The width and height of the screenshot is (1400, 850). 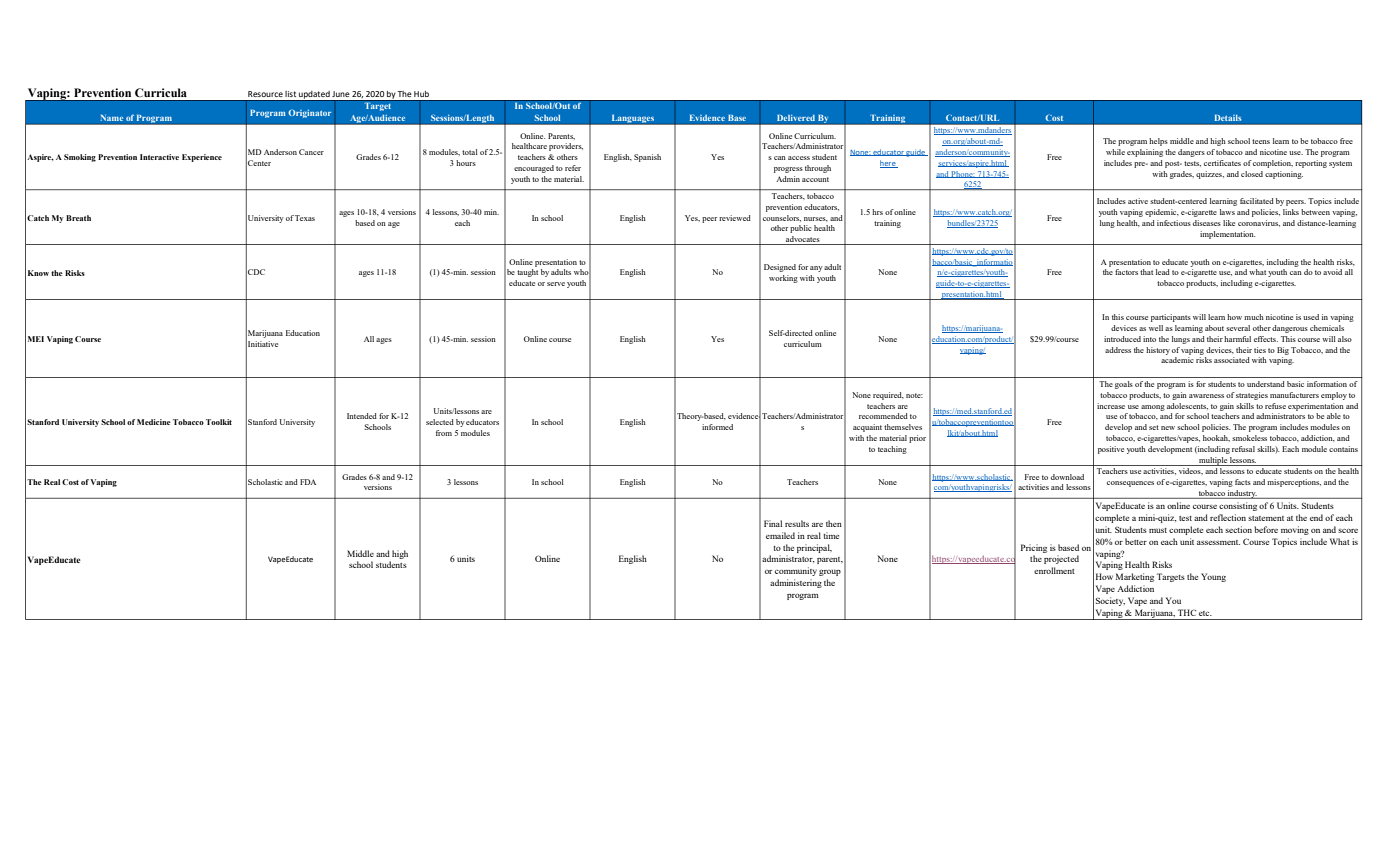 I want to click on Details, so click(x=1228, y=118).
